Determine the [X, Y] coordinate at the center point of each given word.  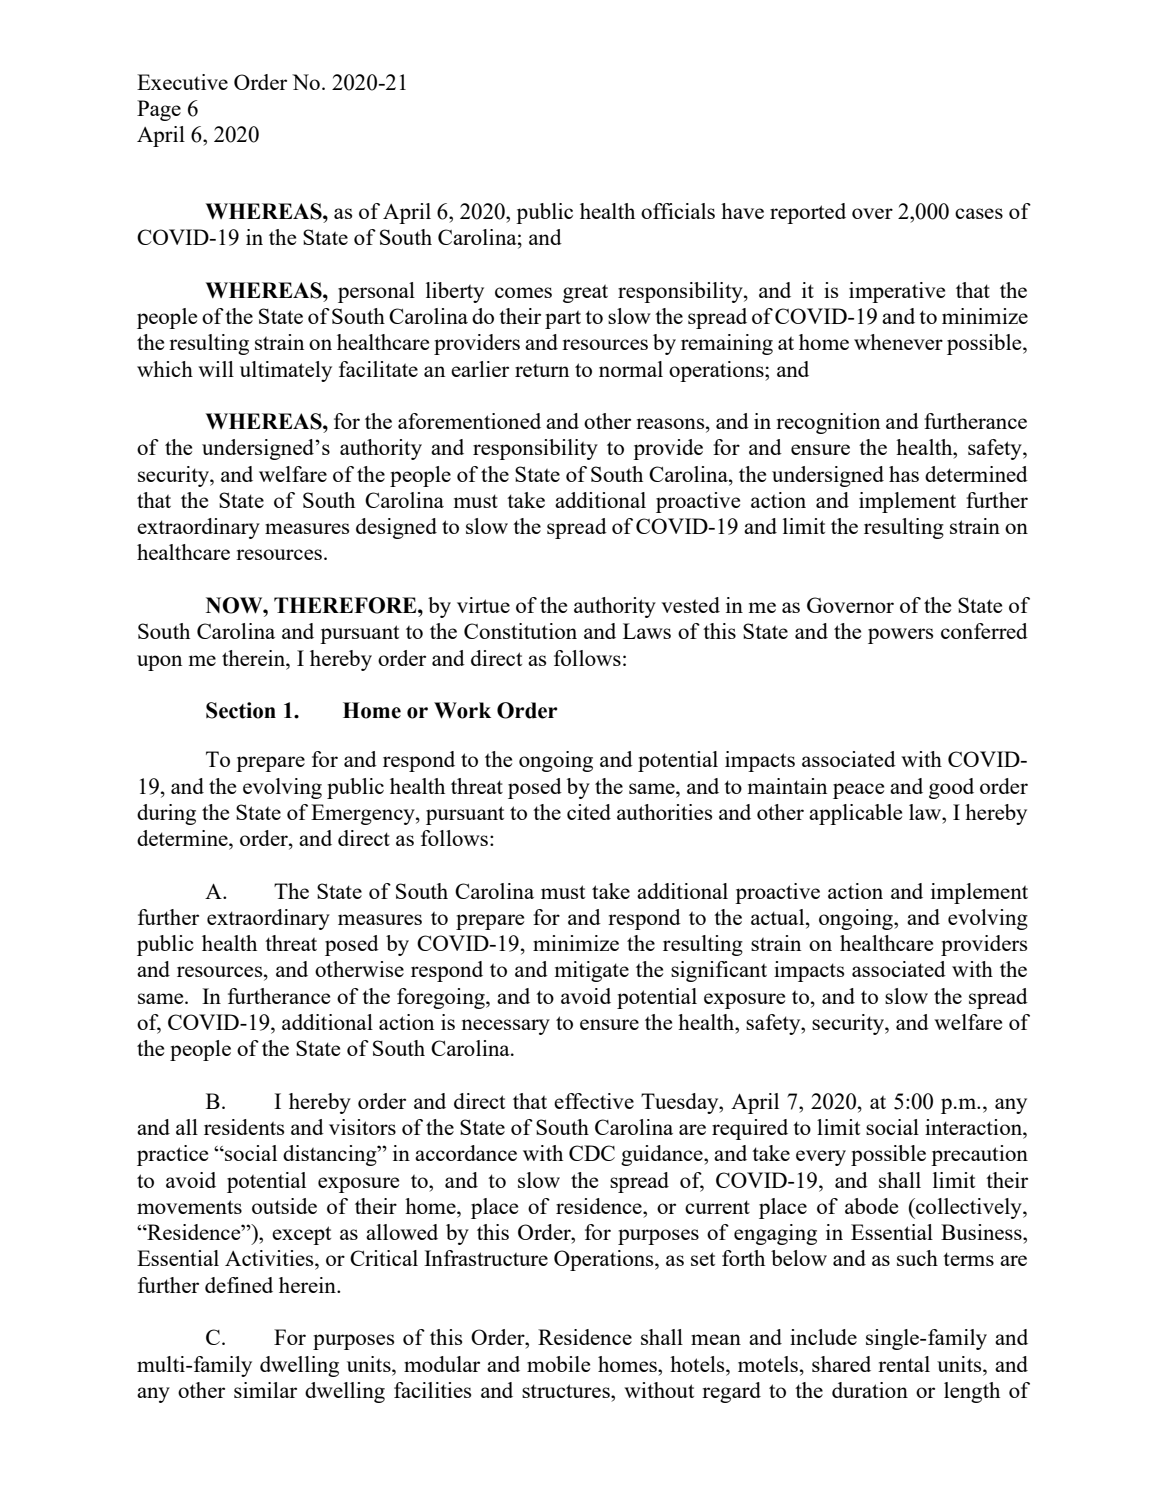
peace [858, 791]
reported [808, 213]
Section [241, 710]
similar [265, 1390]
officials [678, 211]
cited [589, 812]
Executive [182, 82]
